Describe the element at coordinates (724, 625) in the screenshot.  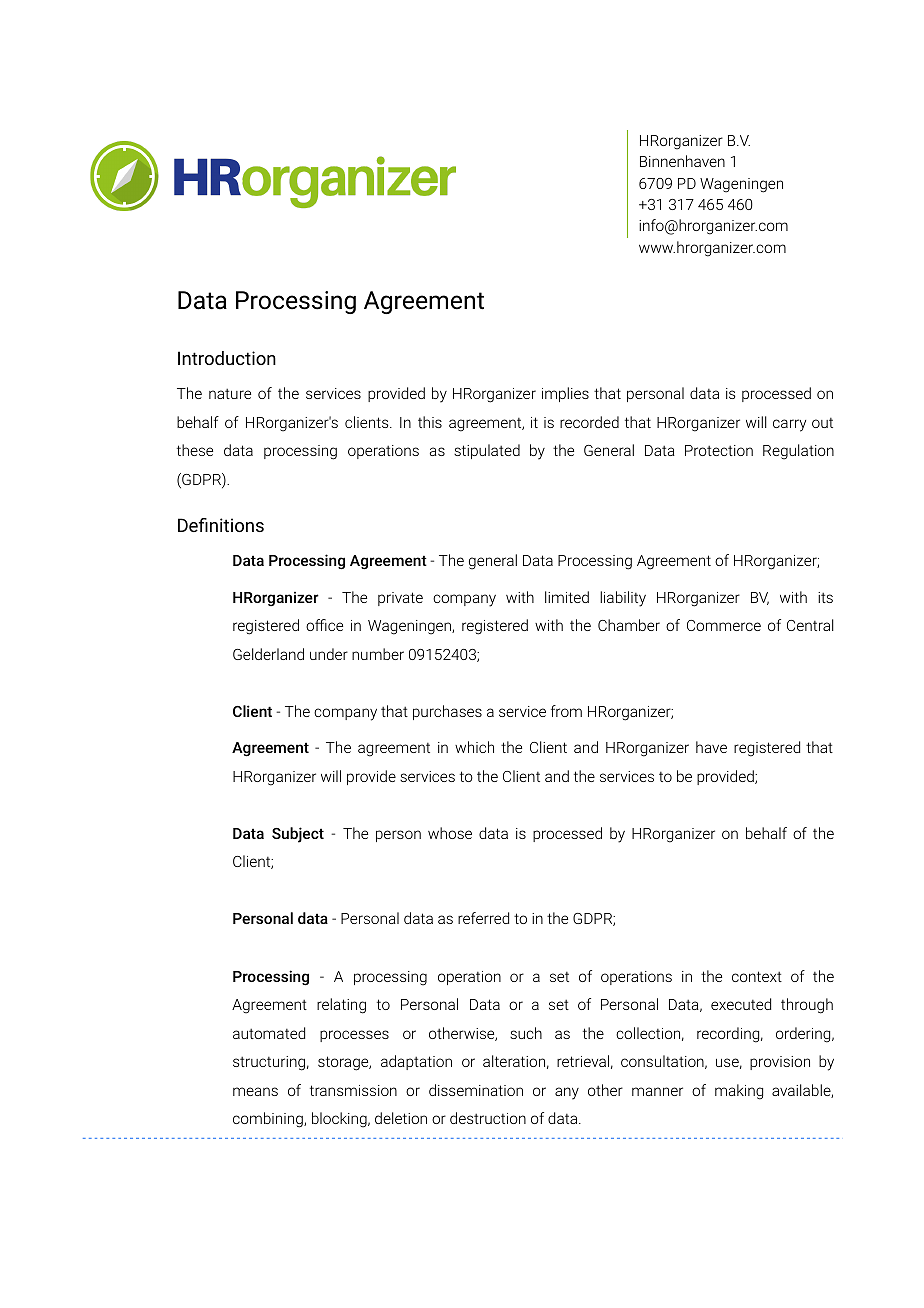
I see `Commerce` at that location.
